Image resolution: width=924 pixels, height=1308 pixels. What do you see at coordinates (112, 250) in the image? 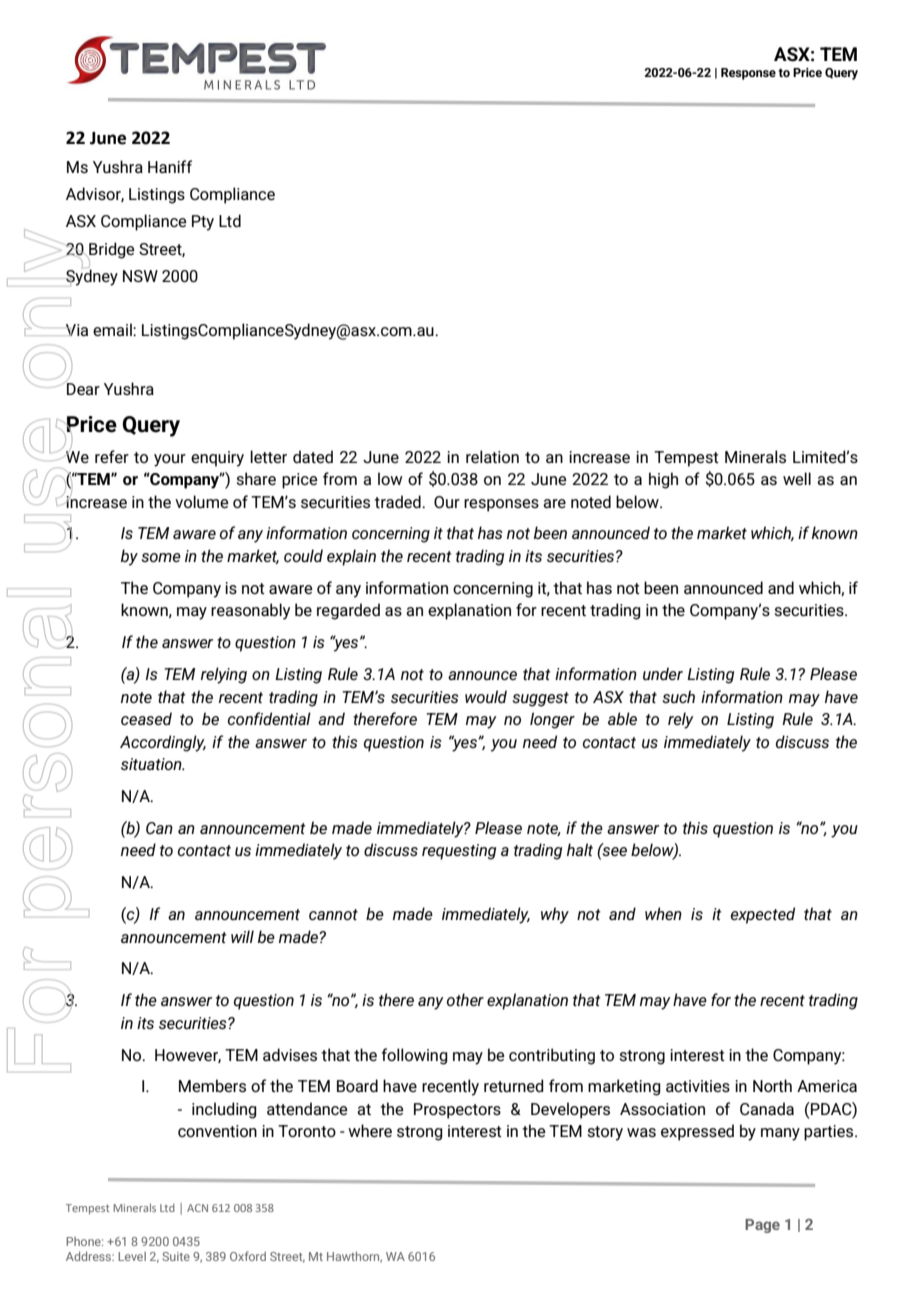
I see `Bridge` at bounding box center [112, 250].
